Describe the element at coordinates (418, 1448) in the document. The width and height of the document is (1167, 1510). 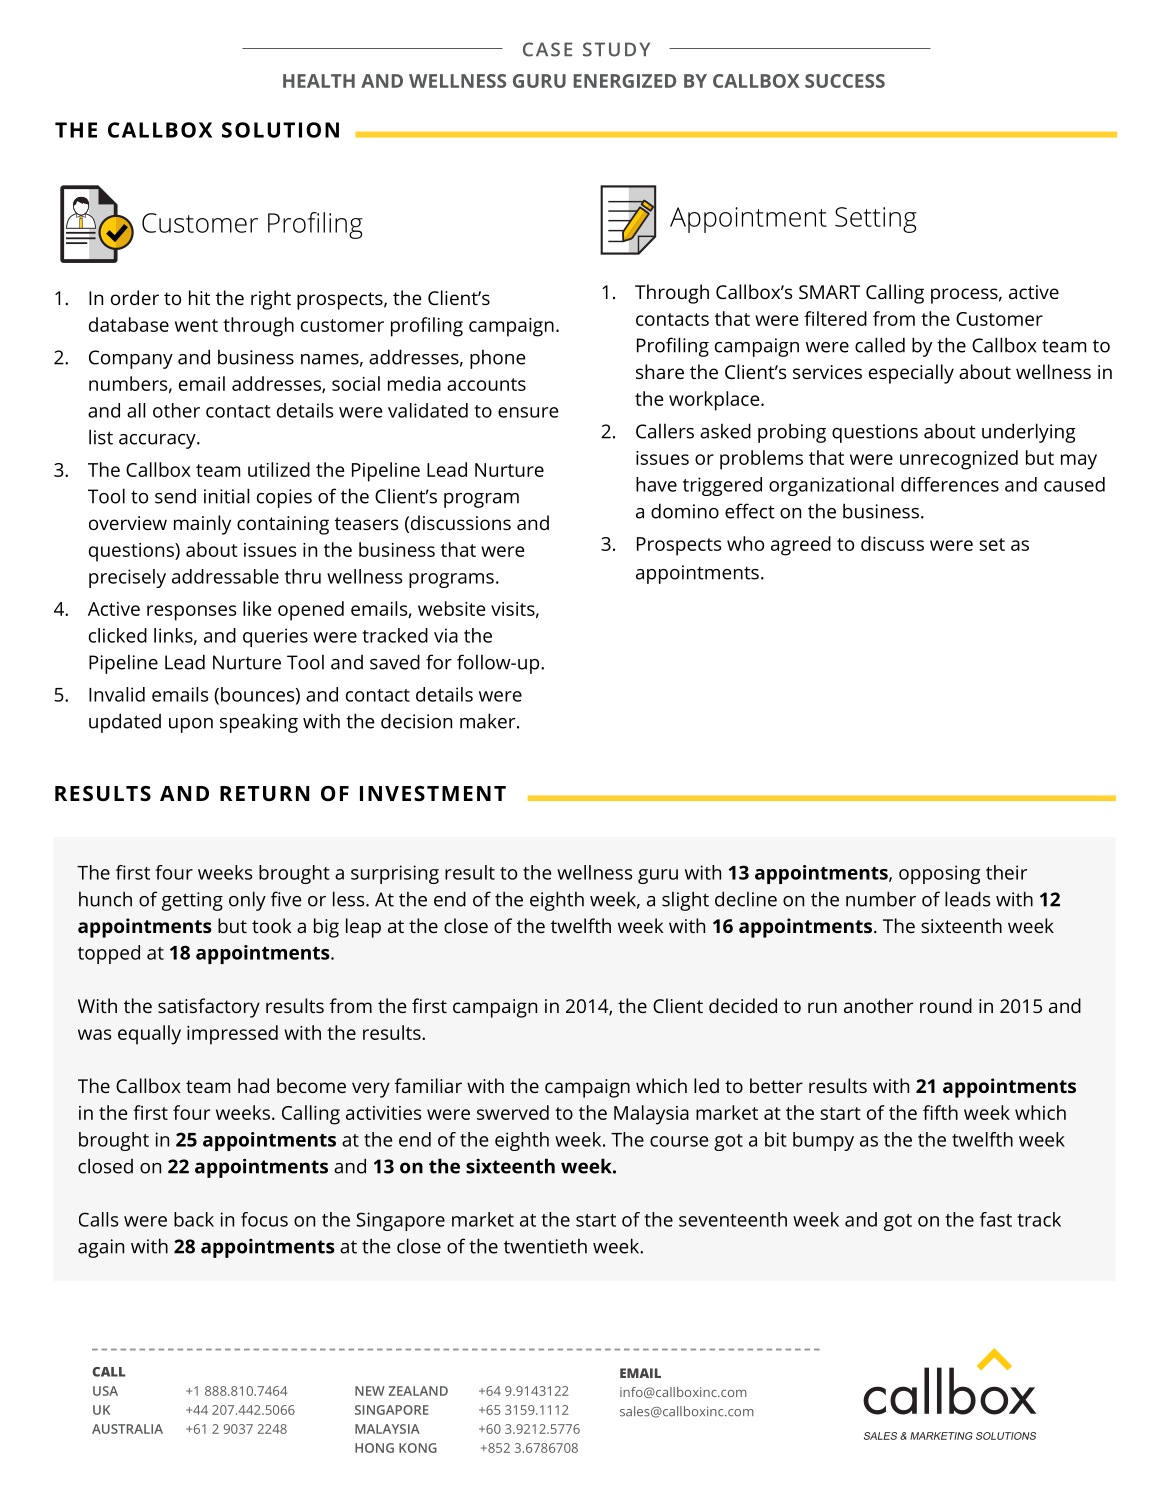
I see `KONG` at that location.
